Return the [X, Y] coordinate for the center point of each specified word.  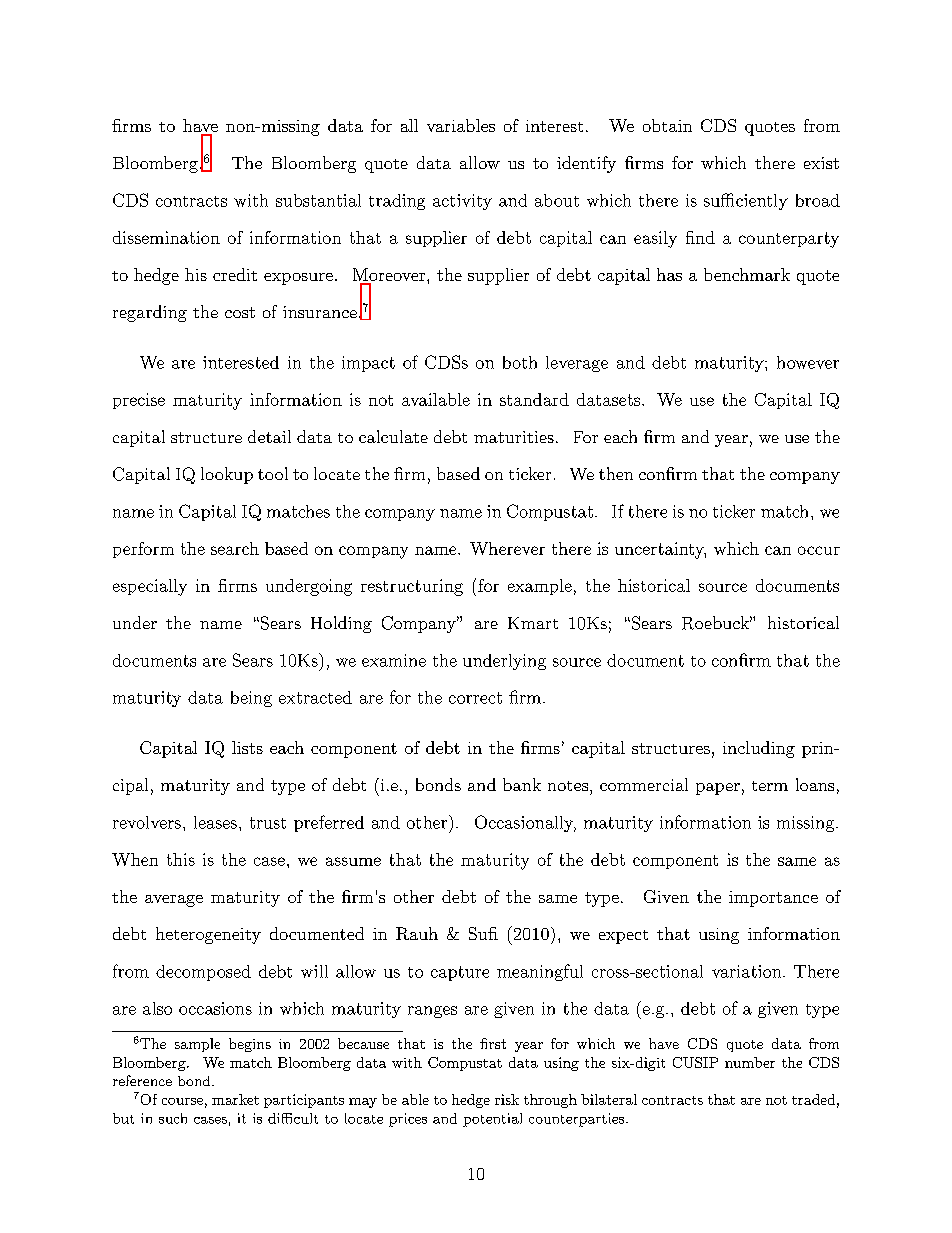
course [182, 1101]
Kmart [533, 623]
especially [150, 587]
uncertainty [660, 550]
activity [462, 202]
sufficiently [746, 201]
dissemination [166, 237]
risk [507, 1099]
